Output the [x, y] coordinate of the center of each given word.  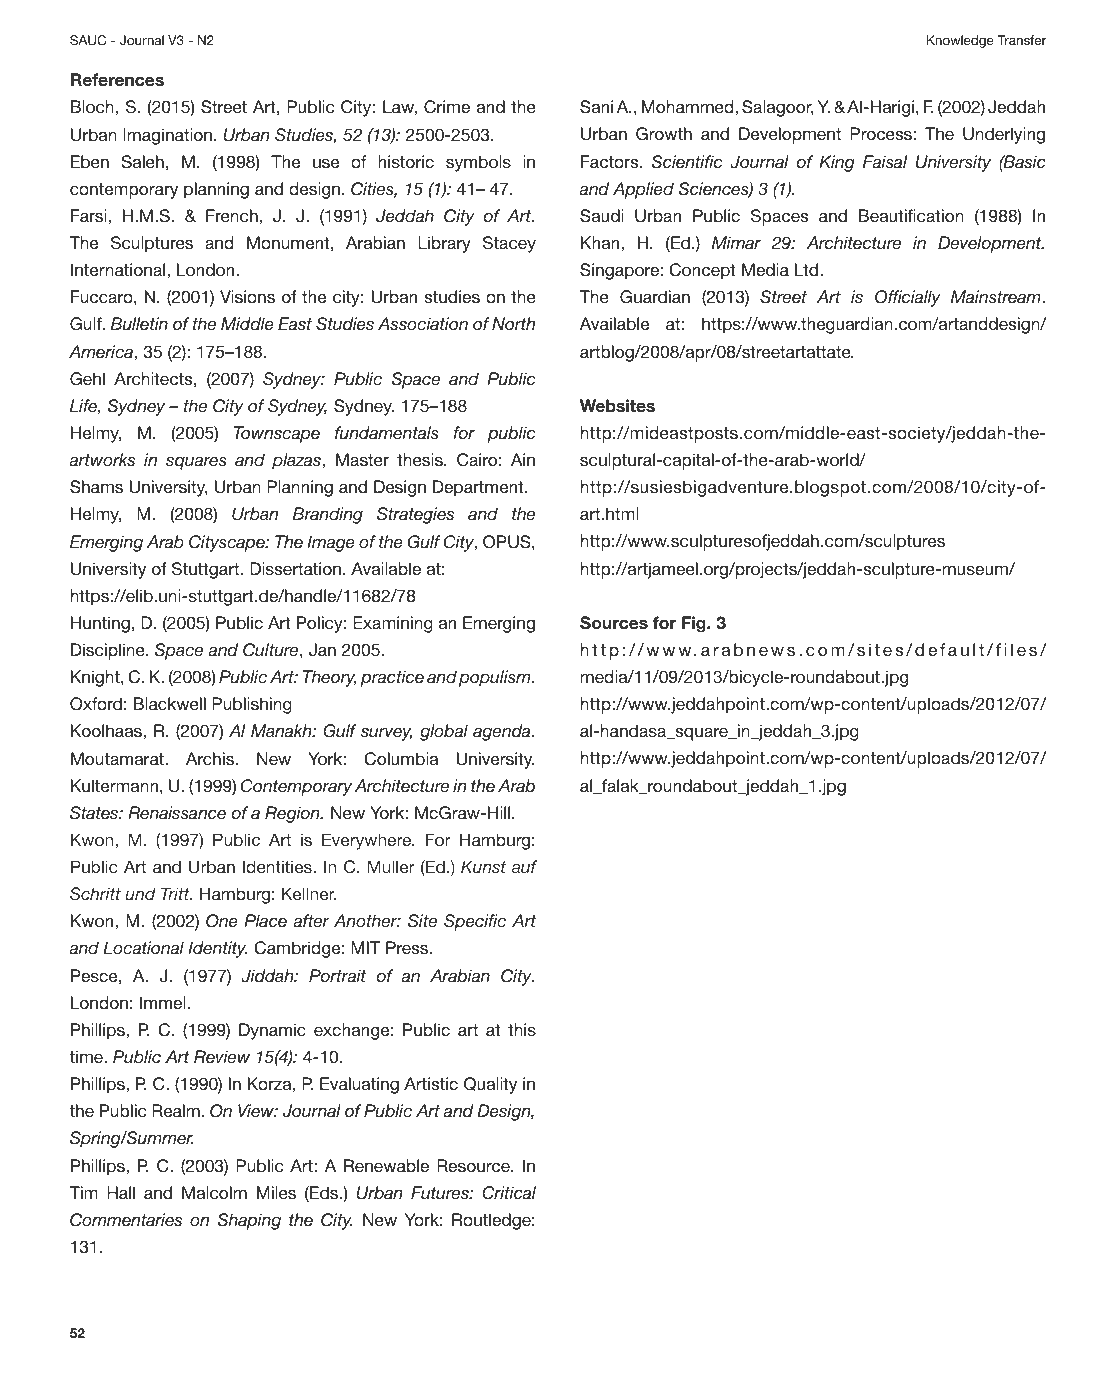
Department [479, 488]
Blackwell [170, 703]
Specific [475, 922]
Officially [908, 298]
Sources [614, 623]
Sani [596, 107]
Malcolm [214, 1192]
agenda [503, 732]
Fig [695, 624]
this [522, 1029]
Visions [247, 296]
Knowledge [960, 41]
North [513, 323]
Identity [217, 949]
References [117, 80]
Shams [96, 487]
